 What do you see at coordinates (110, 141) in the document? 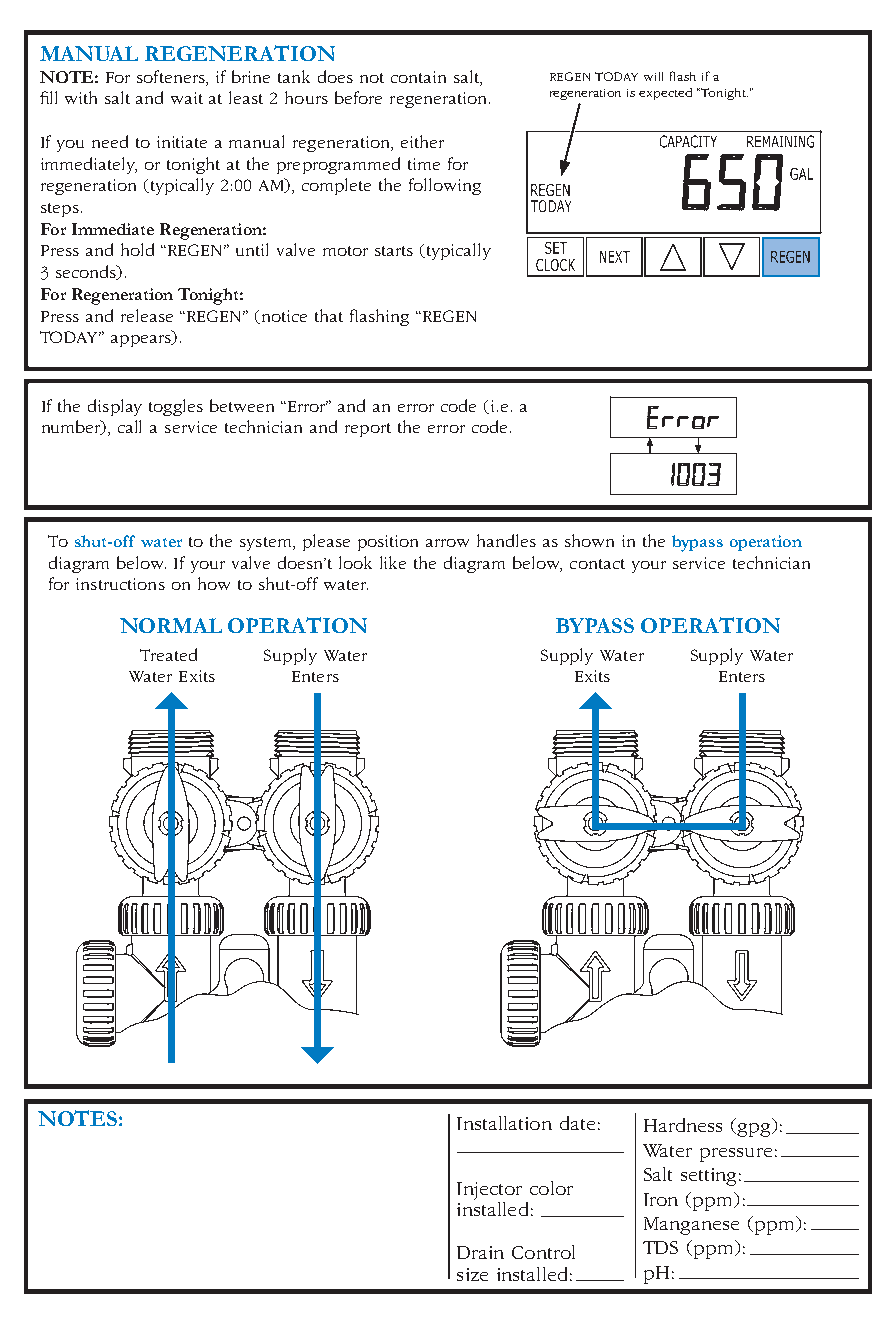
I see `need` at bounding box center [110, 141].
